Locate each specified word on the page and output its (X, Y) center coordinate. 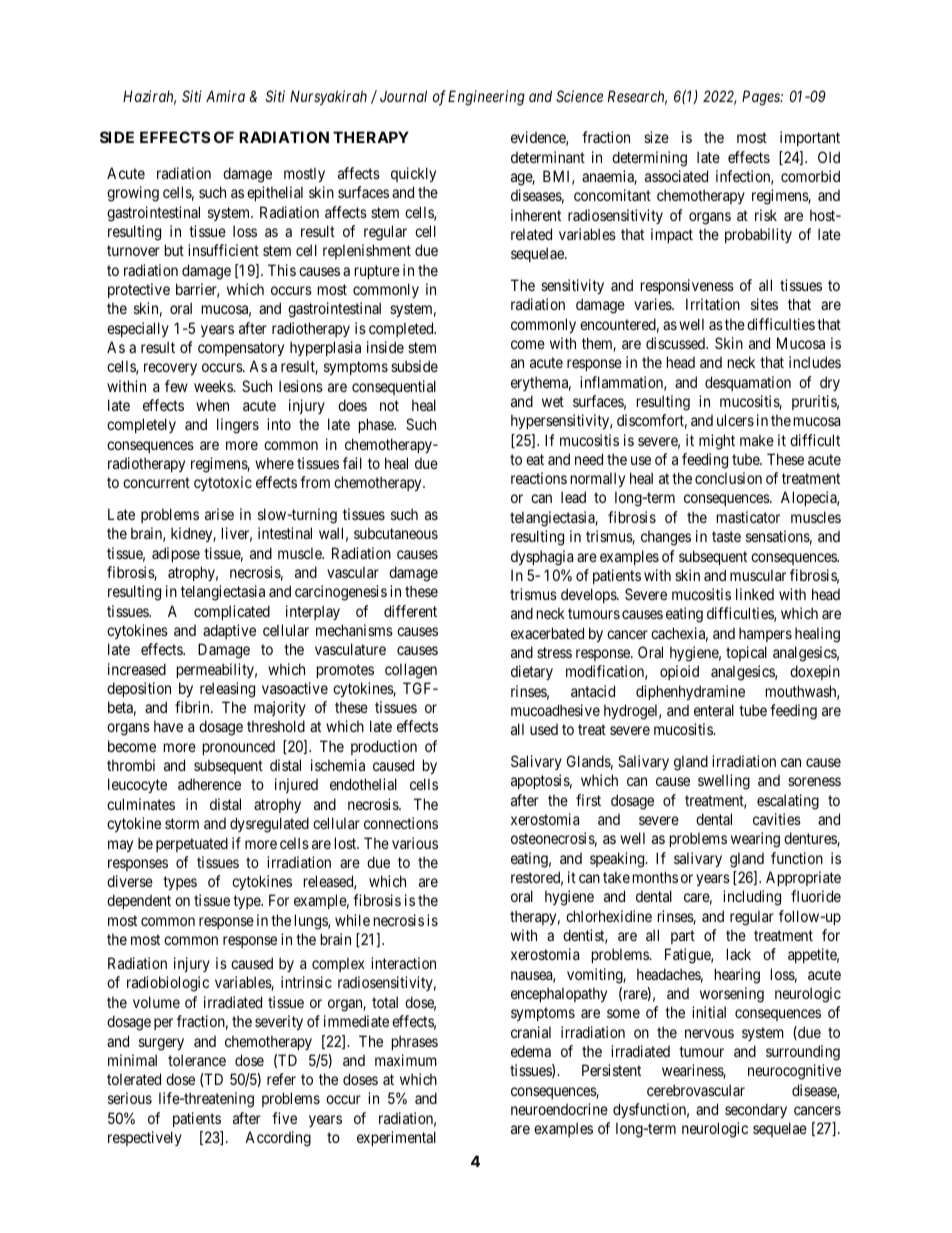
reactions (539, 478)
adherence (209, 784)
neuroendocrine (559, 1109)
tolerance (197, 1060)
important (810, 138)
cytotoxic (223, 483)
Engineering (486, 98)
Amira (225, 96)
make (757, 440)
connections (401, 823)
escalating (788, 802)
